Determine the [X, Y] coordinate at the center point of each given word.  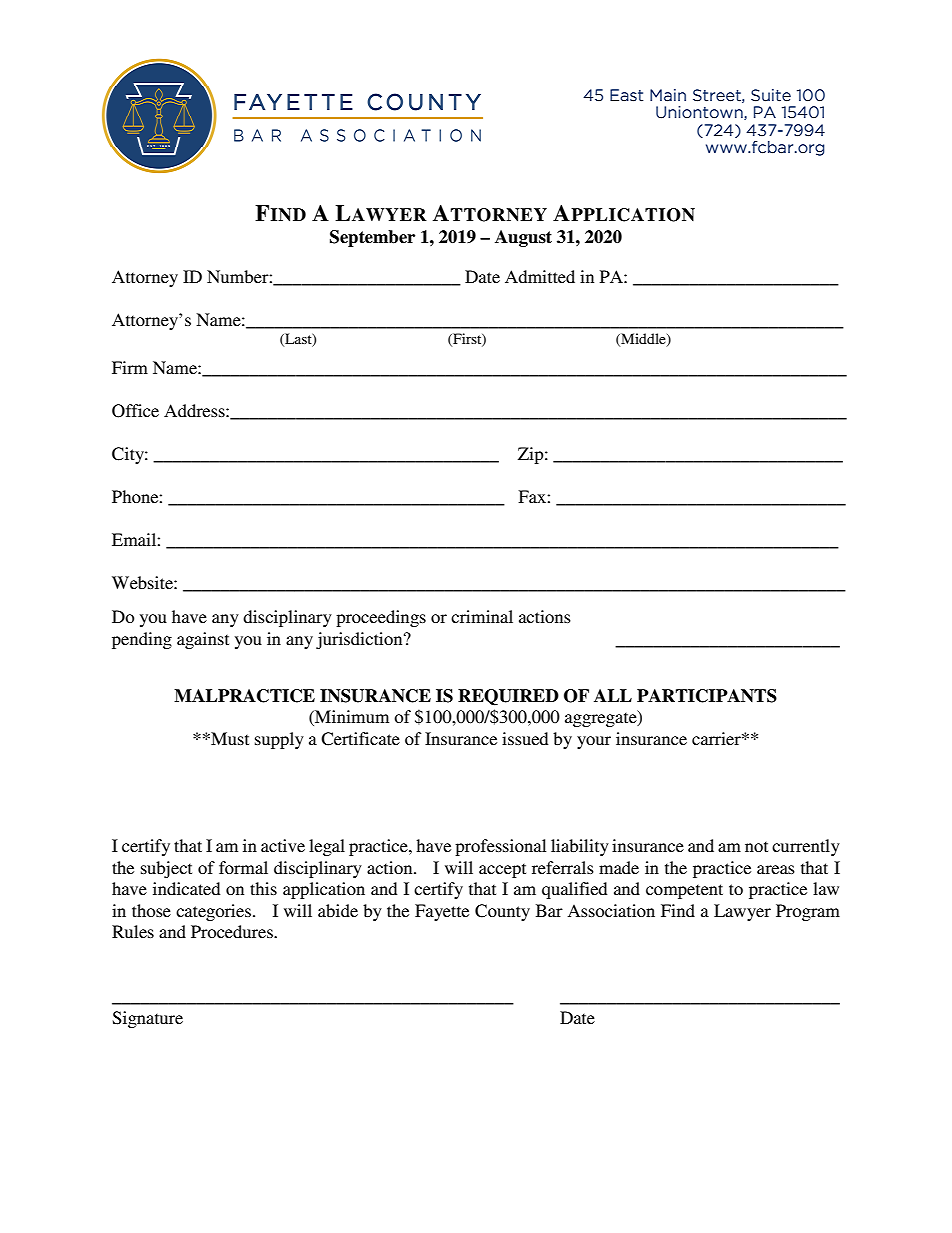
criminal [482, 616]
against [203, 640]
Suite [771, 95]
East [626, 95]
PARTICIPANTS [707, 696]
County [502, 912]
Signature [148, 1019]
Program [808, 912]
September [372, 238]
